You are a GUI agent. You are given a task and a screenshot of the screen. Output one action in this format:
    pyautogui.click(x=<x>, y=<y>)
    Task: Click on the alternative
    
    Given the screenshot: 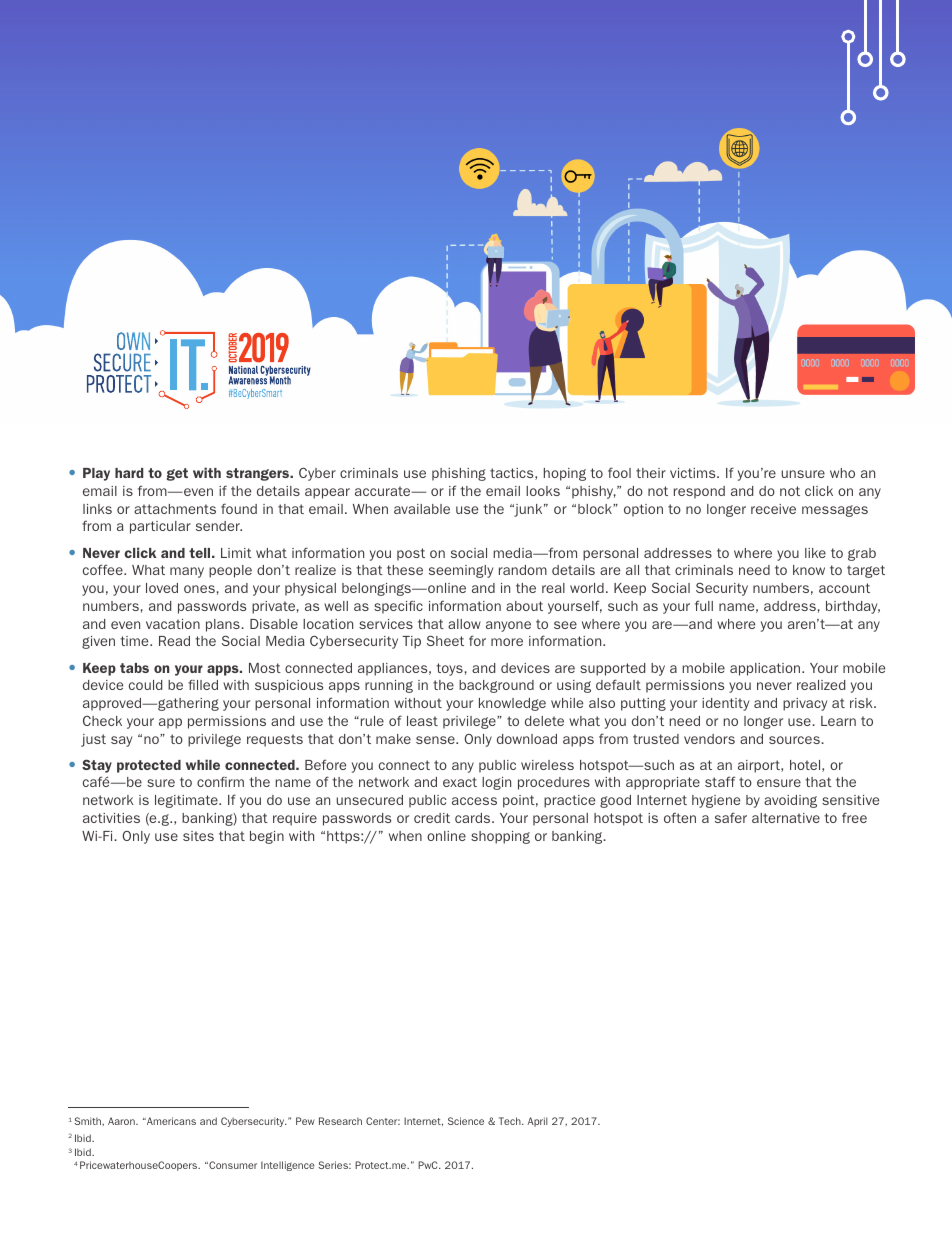 What is the action you would take?
    pyautogui.click(x=786, y=818)
